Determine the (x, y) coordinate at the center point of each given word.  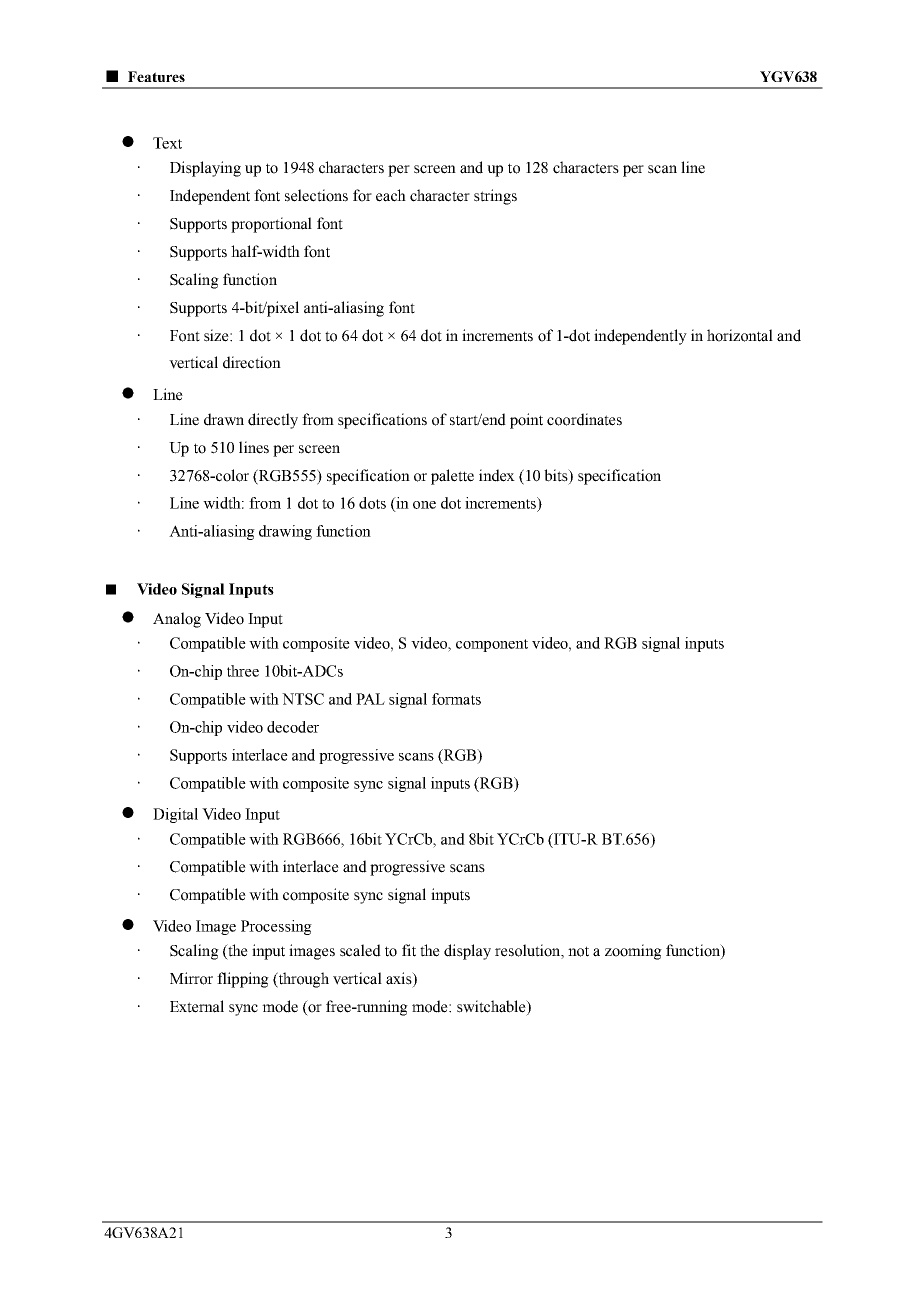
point (526, 421)
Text (167, 143)
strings (495, 197)
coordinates (584, 419)
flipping (243, 980)
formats (456, 699)
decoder (293, 727)
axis (400, 979)
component (492, 645)
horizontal (740, 335)
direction (252, 362)
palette (452, 477)
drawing (285, 532)
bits (557, 475)
